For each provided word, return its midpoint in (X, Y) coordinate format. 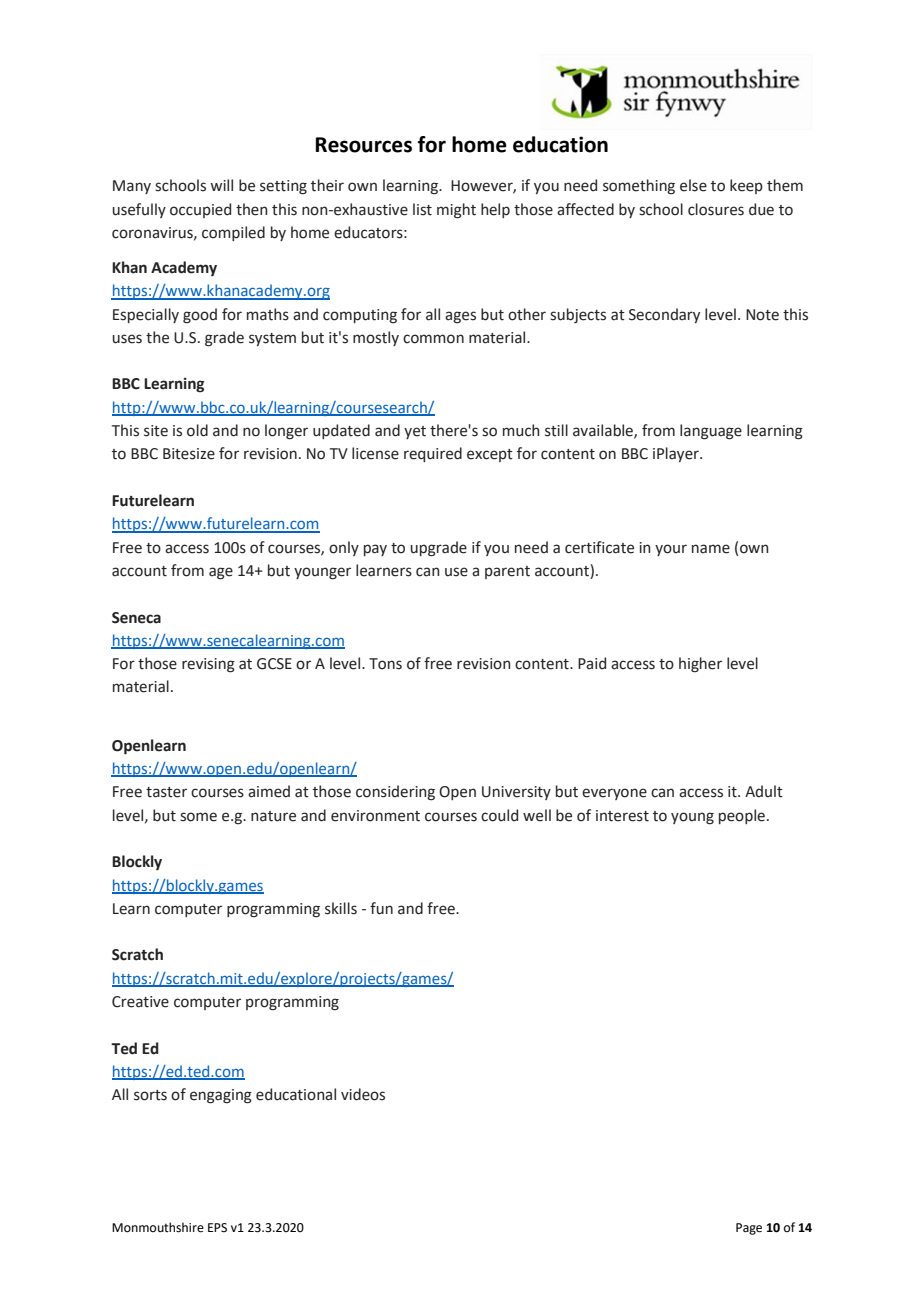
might (456, 211)
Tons (385, 664)
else (693, 185)
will (221, 185)
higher (700, 665)
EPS (217, 1228)
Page (749, 1229)
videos (363, 1094)
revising (208, 665)
